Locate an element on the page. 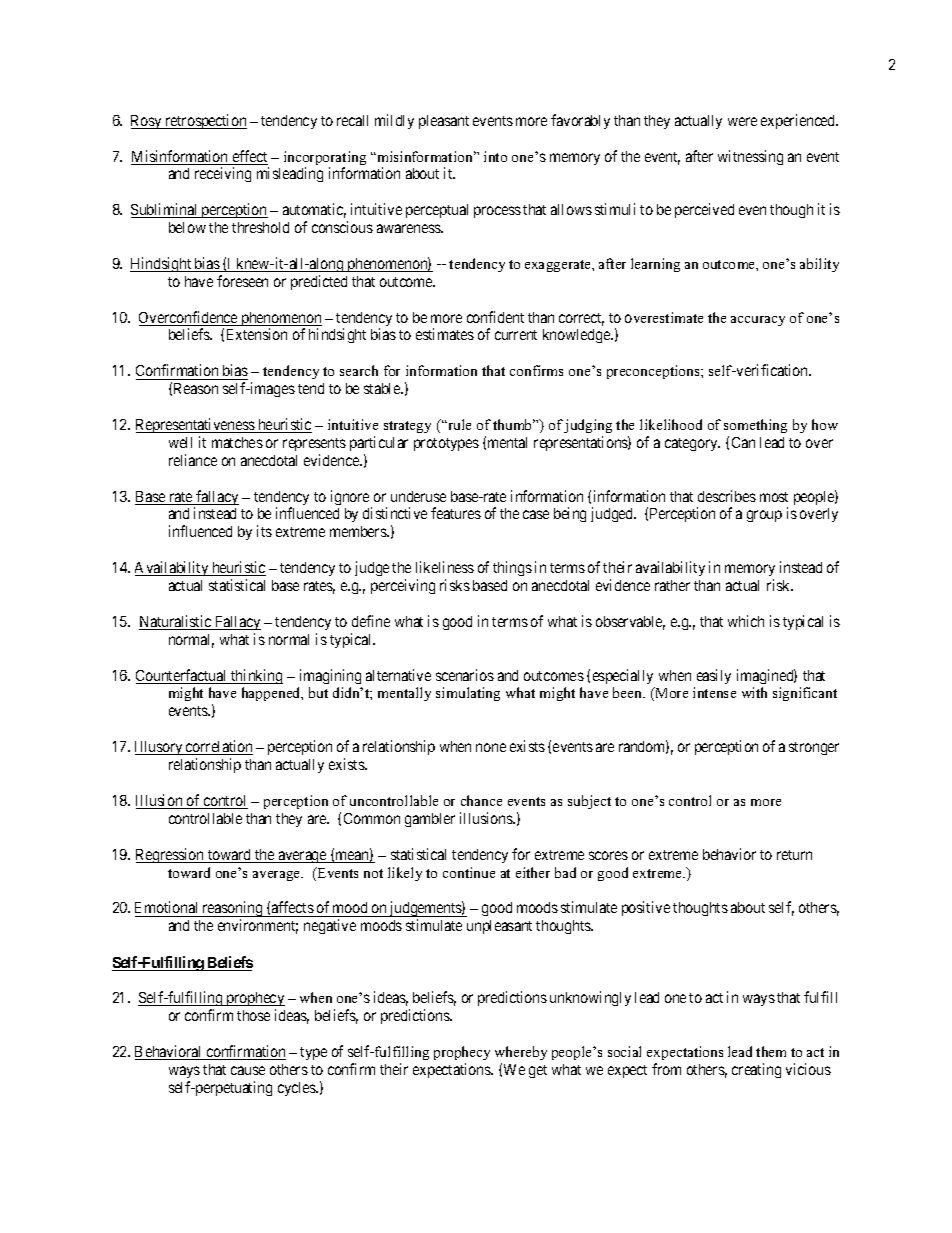  cause is located at coordinates (248, 1070).
